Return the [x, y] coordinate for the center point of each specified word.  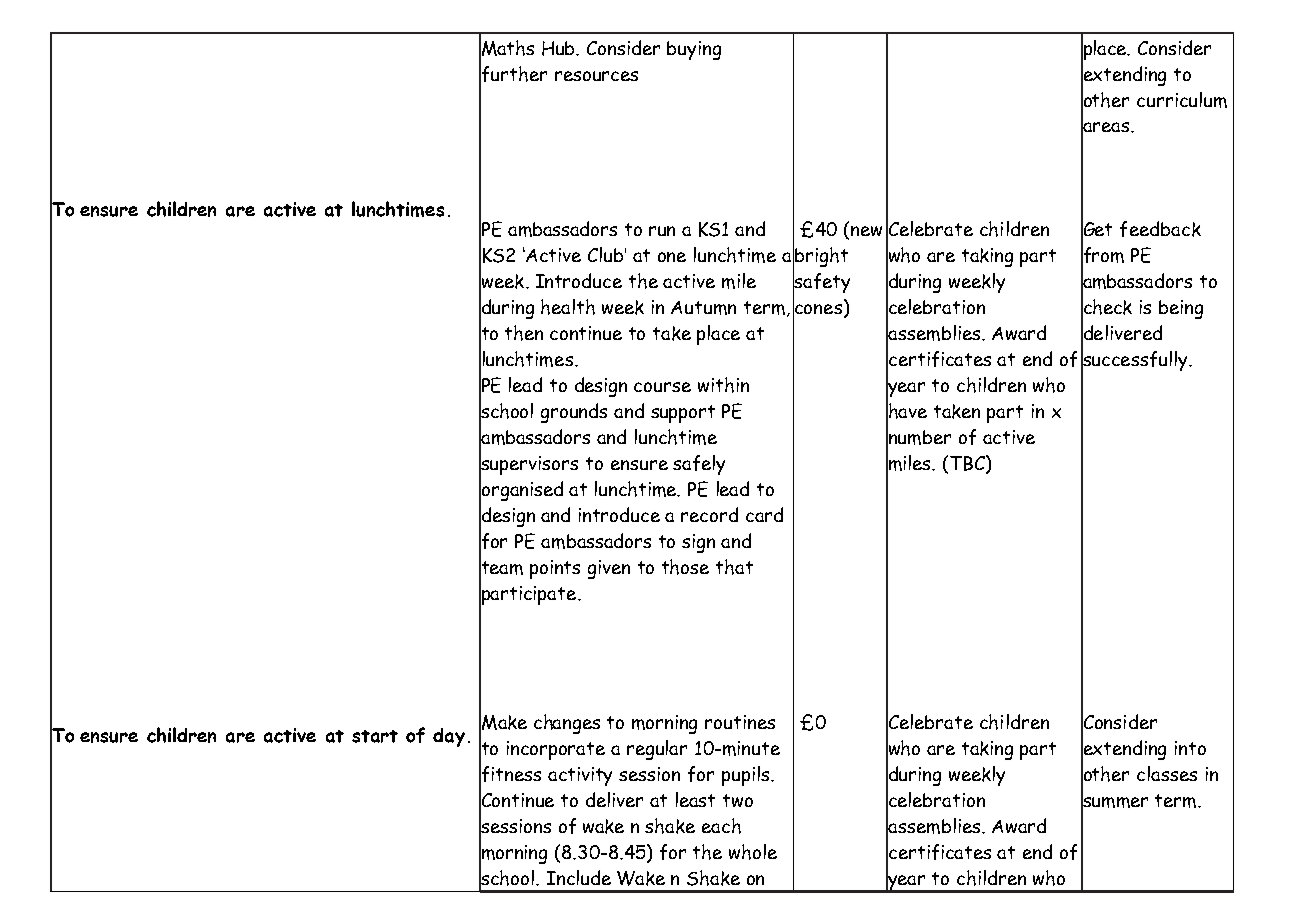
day [449, 737]
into [1190, 748]
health [568, 307]
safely [699, 465]
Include [579, 877]
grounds [574, 413]
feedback [1160, 229]
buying [694, 50]
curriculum [1182, 100]
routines [740, 722]
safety [821, 283]
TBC [968, 464]
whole [753, 852]
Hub [560, 48]
